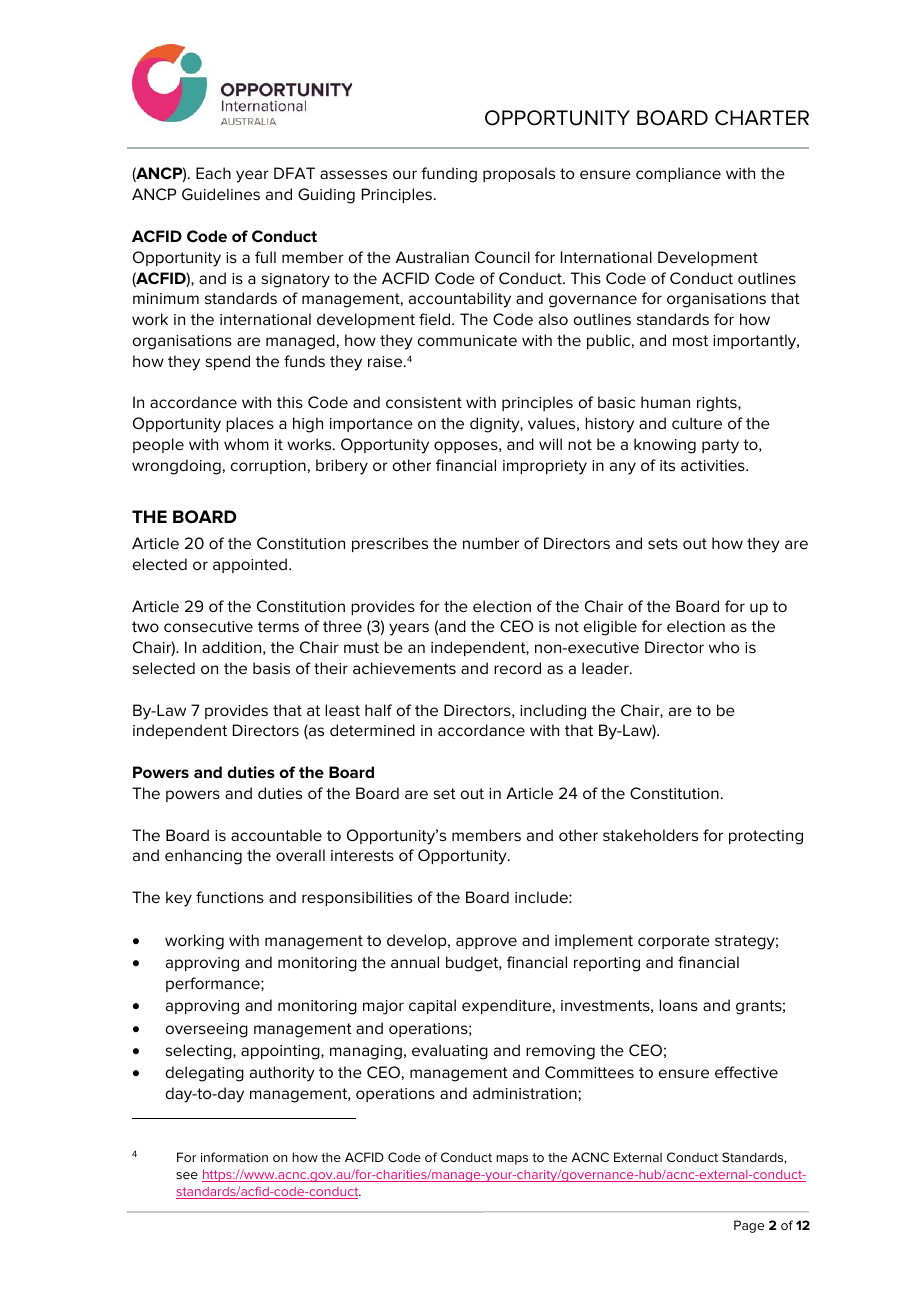 The height and width of the screenshot is (1308, 924). What do you see at coordinates (213, 173) in the screenshot?
I see `Each` at bounding box center [213, 173].
